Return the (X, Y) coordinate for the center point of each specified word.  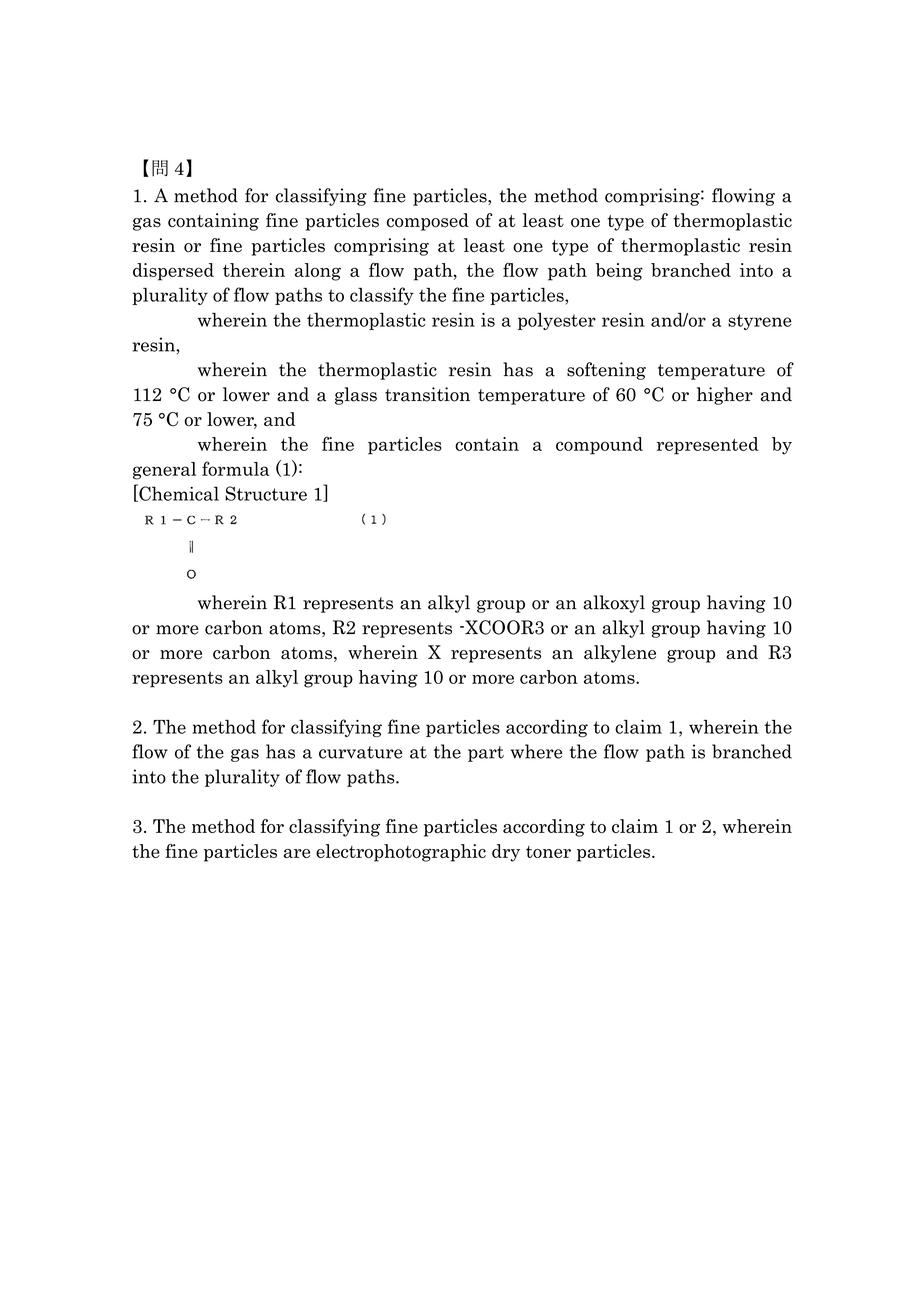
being (619, 272)
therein (254, 270)
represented (707, 446)
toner (548, 852)
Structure (266, 493)
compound (599, 446)
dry (506, 853)
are (297, 853)
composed (428, 222)
